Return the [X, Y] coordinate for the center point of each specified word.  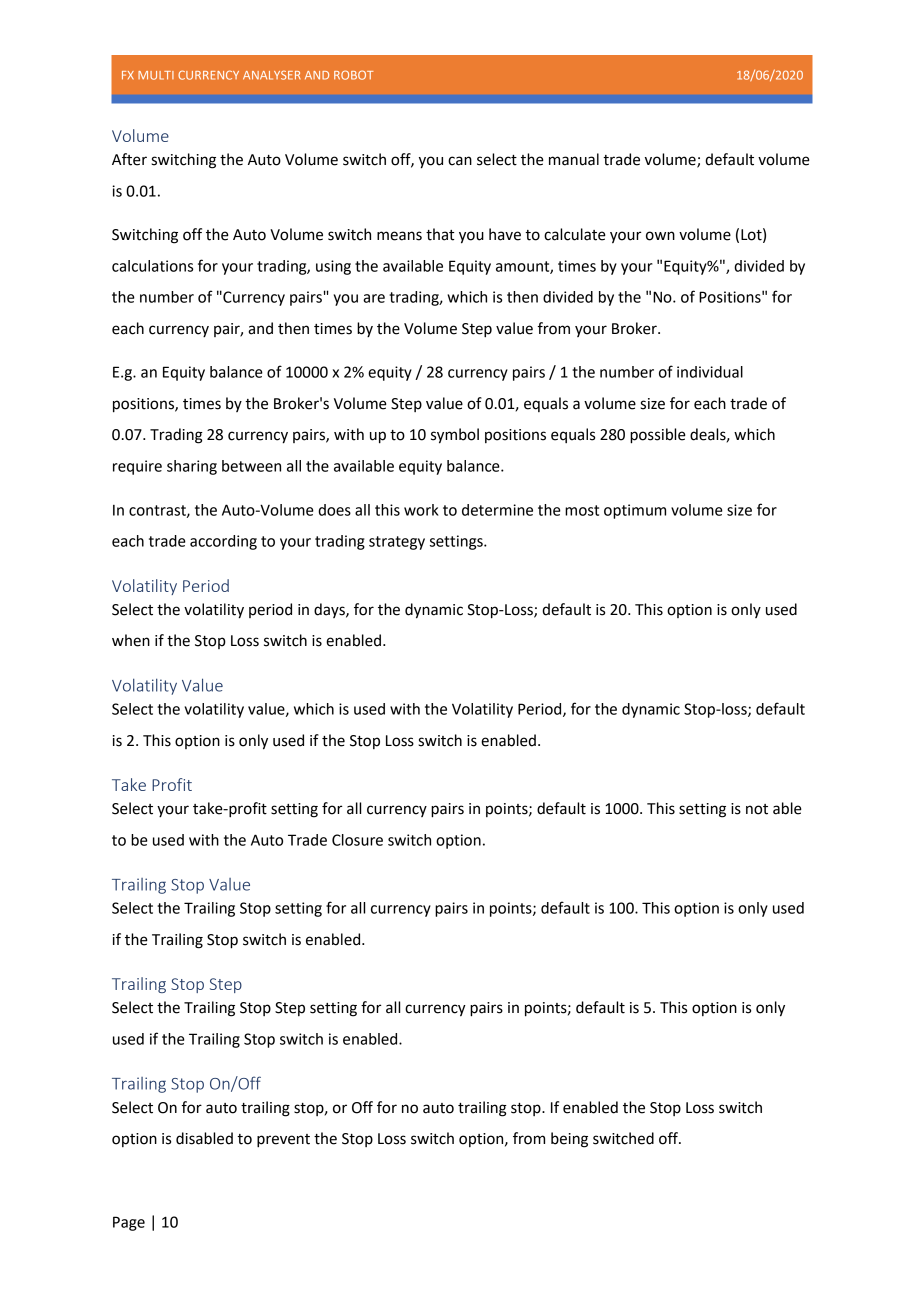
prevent [283, 1141]
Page [129, 1223]
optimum [635, 511]
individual [710, 372]
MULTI [156, 75]
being [569, 1140]
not [757, 809]
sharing [192, 467]
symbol [455, 436]
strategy [397, 543]
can [460, 161]
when [131, 640]
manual [574, 159]
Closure [357, 840]
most [582, 510]
